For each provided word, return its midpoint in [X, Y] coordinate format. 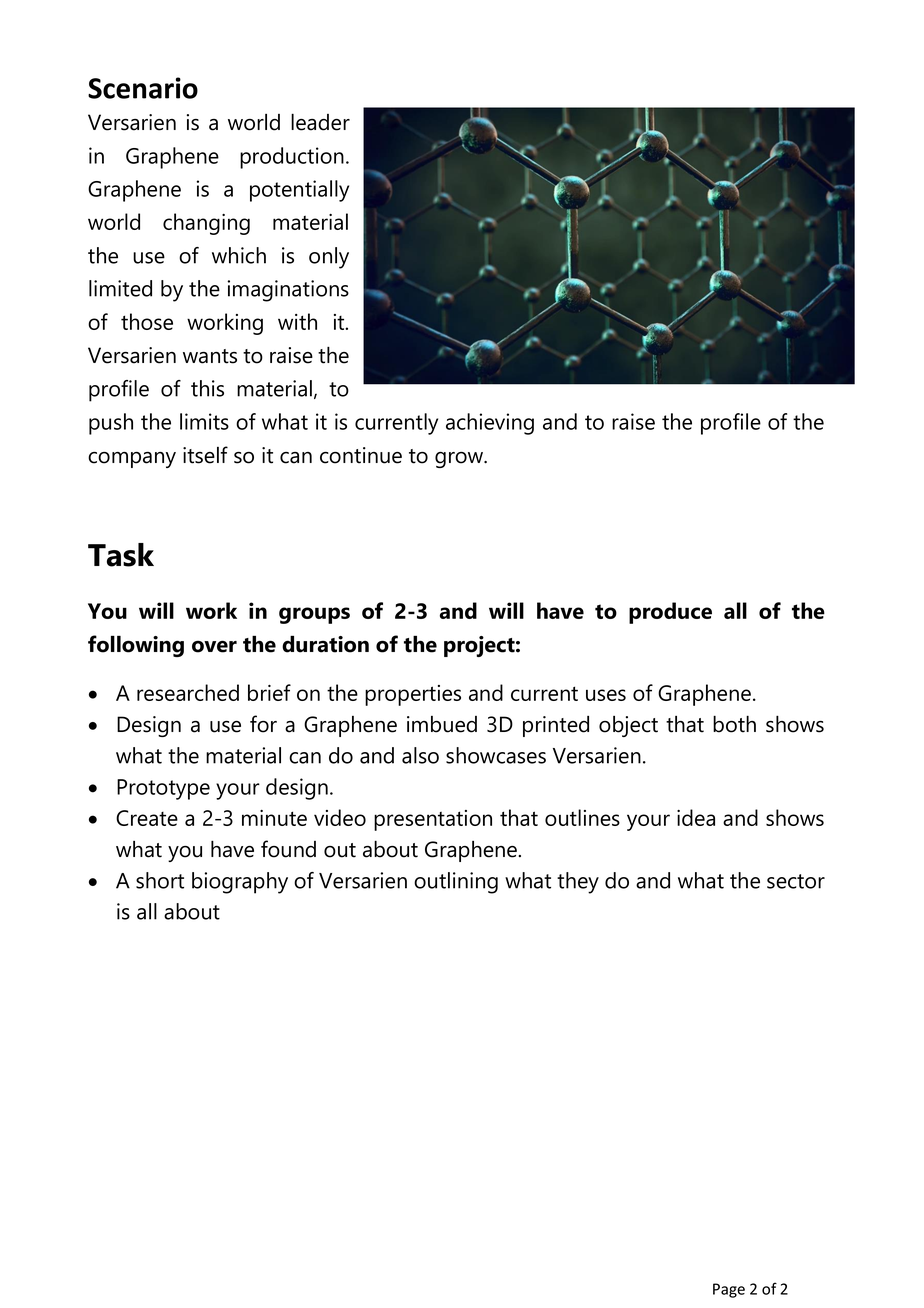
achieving [490, 424]
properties [413, 695]
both [734, 724]
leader [320, 122]
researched [188, 692]
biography [240, 883]
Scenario [143, 88]
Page [729, 1290]
